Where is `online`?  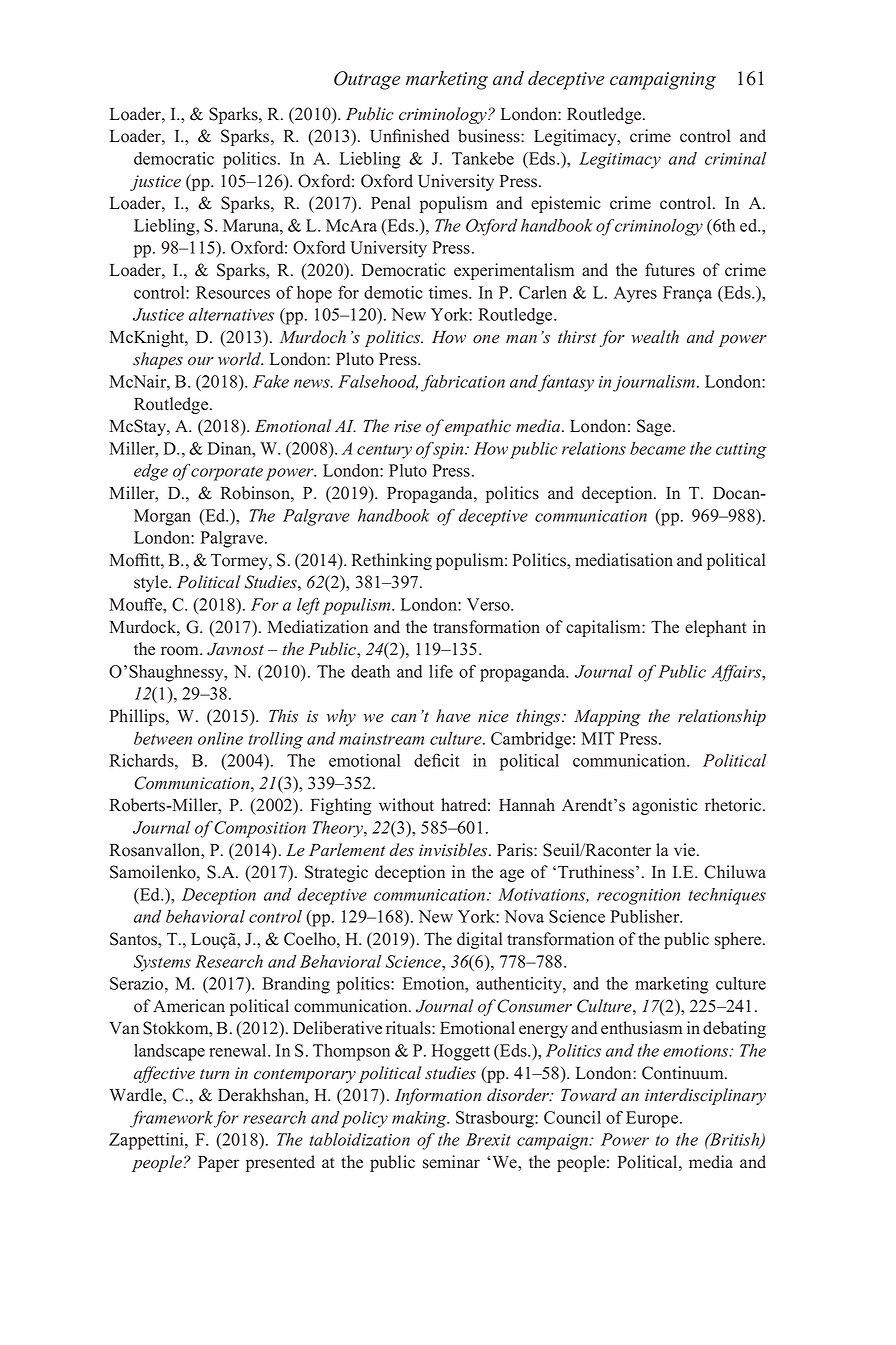 online is located at coordinates (220, 738).
